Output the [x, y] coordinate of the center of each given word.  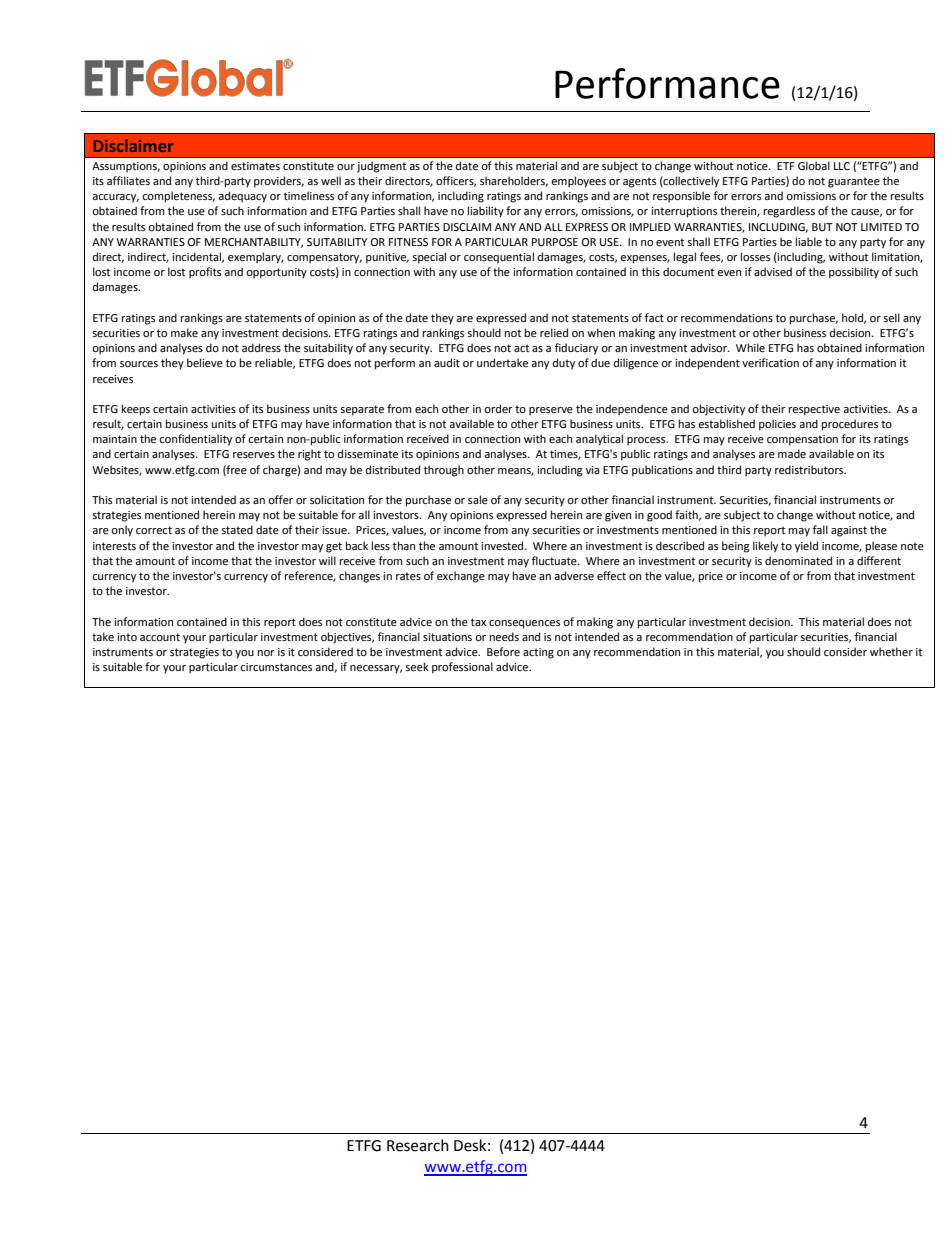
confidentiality [195, 440]
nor [266, 653]
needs [504, 637]
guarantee [854, 182]
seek [417, 667]
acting [538, 653]
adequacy [242, 197]
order [498, 409]
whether [891, 652]
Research [418, 1145]
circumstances [276, 667]
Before [503, 652]
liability [486, 212]
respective [814, 410]
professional [462, 668]
